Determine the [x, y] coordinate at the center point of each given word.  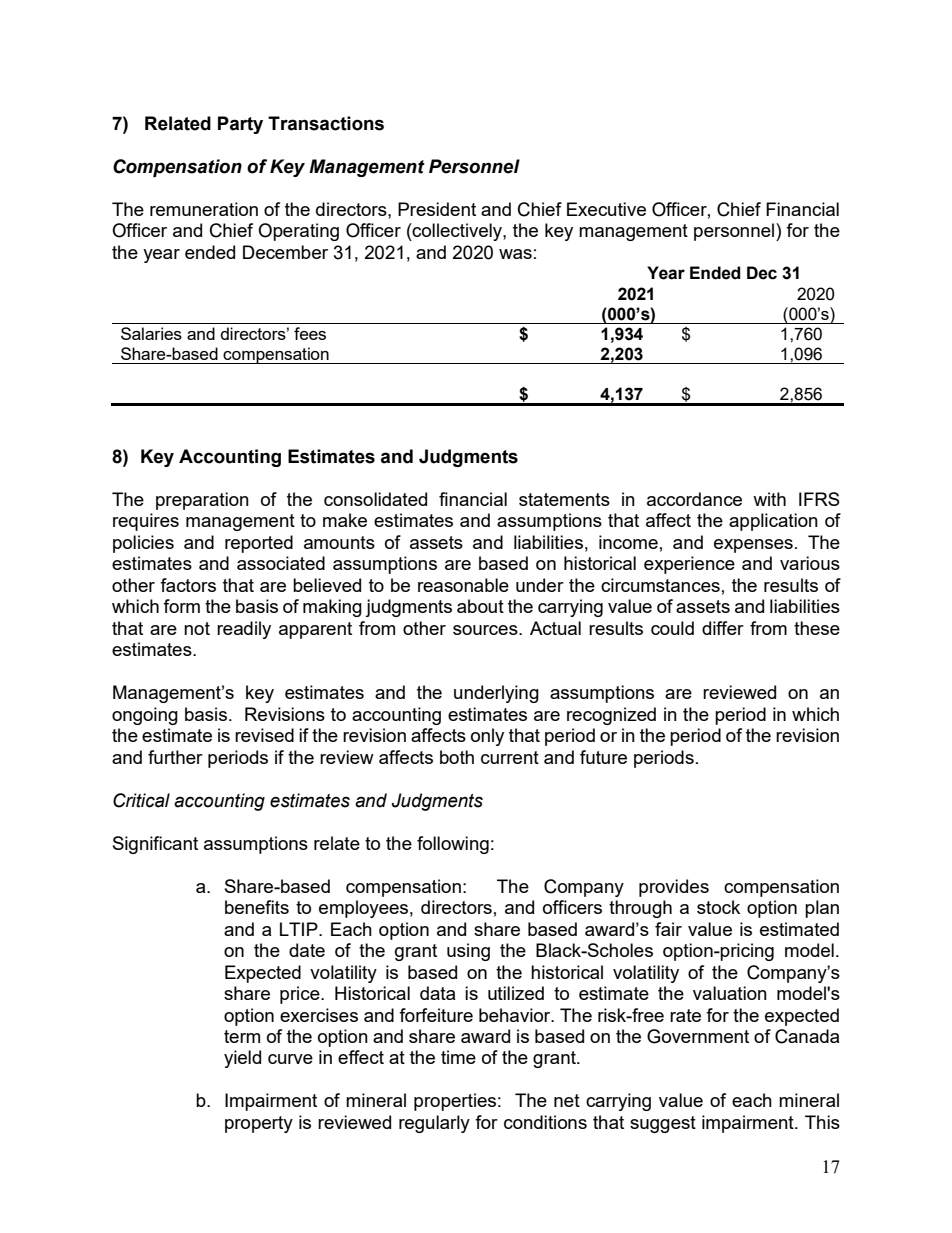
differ [723, 628]
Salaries [151, 333]
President [437, 209]
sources [486, 630]
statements [564, 499]
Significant [155, 845]
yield [242, 1059]
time [458, 1057]
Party [240, 125]
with [769, 499]
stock [718, 907]
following [453, 845]
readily [244, 630]
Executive [606, 209]
